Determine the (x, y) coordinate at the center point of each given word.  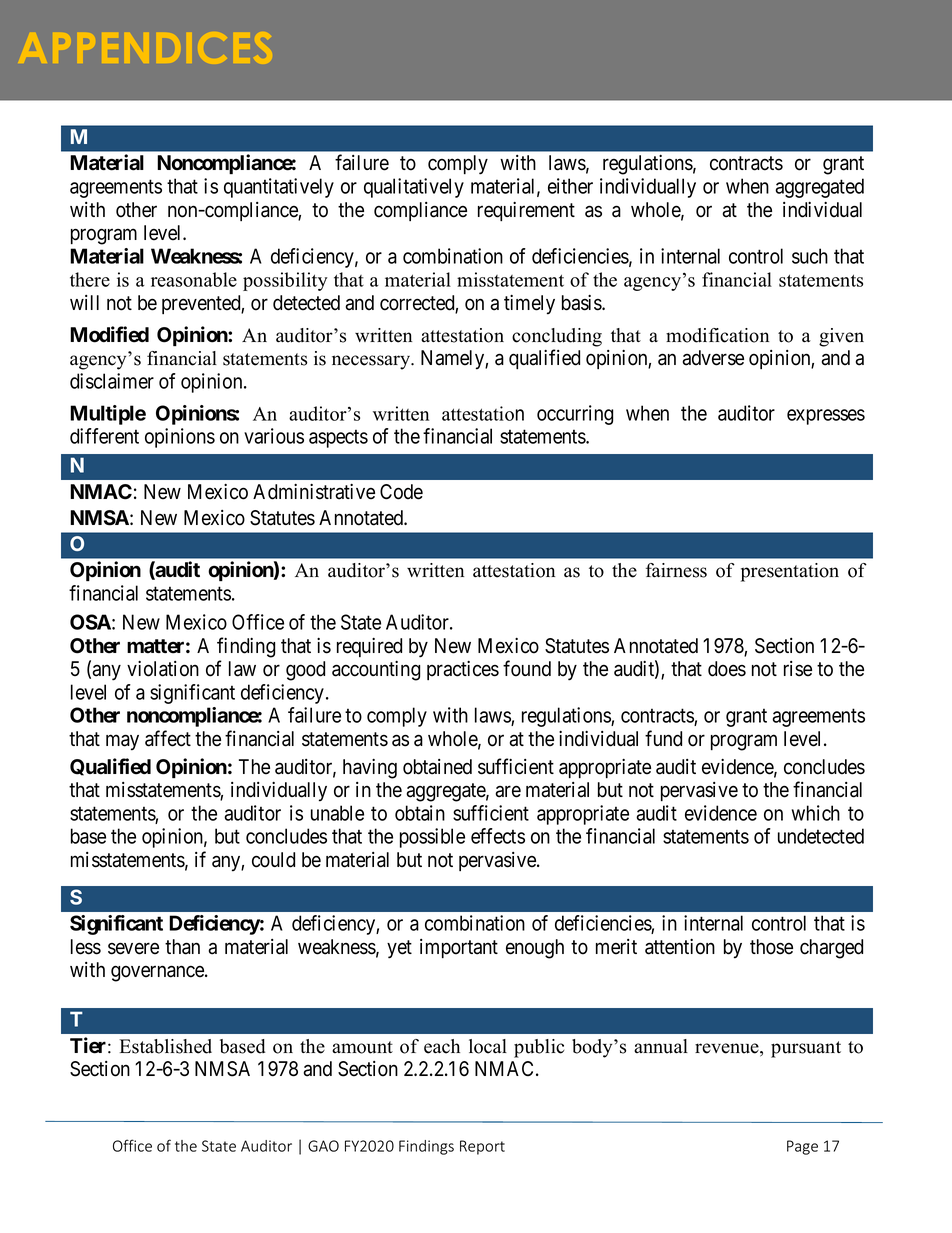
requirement (526, 211)
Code (401, 492)
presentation (790, 572)
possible (432, 838)
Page (802, 1147)
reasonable (194, 279)
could (273, 860)
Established (166, 1046)
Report (482, 1147)
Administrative (314, 492)
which (816, 813)
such (810, 256)
